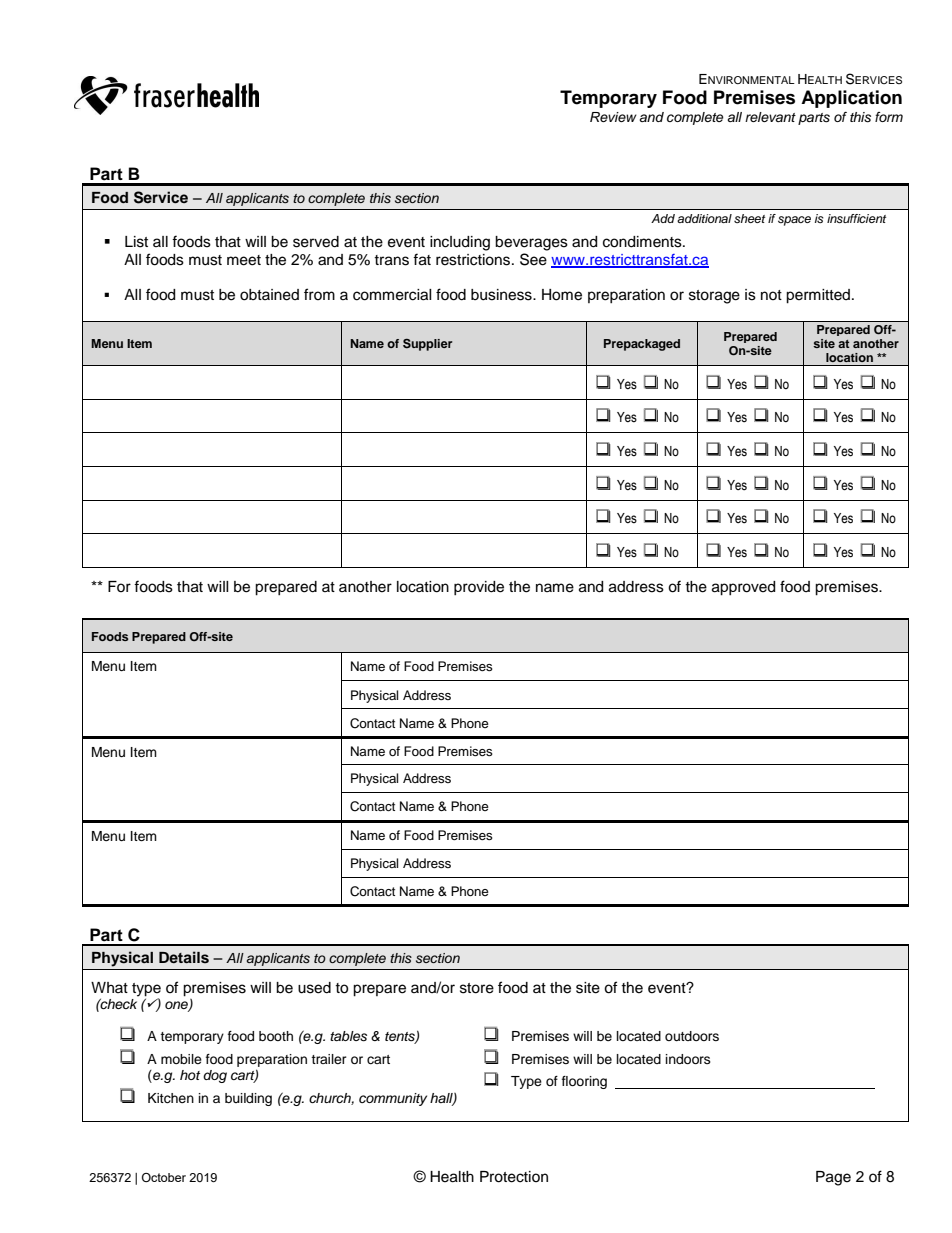 The width and height of the image is (952, 1233). I want to click on Prepackaged, so click(642, 345).
